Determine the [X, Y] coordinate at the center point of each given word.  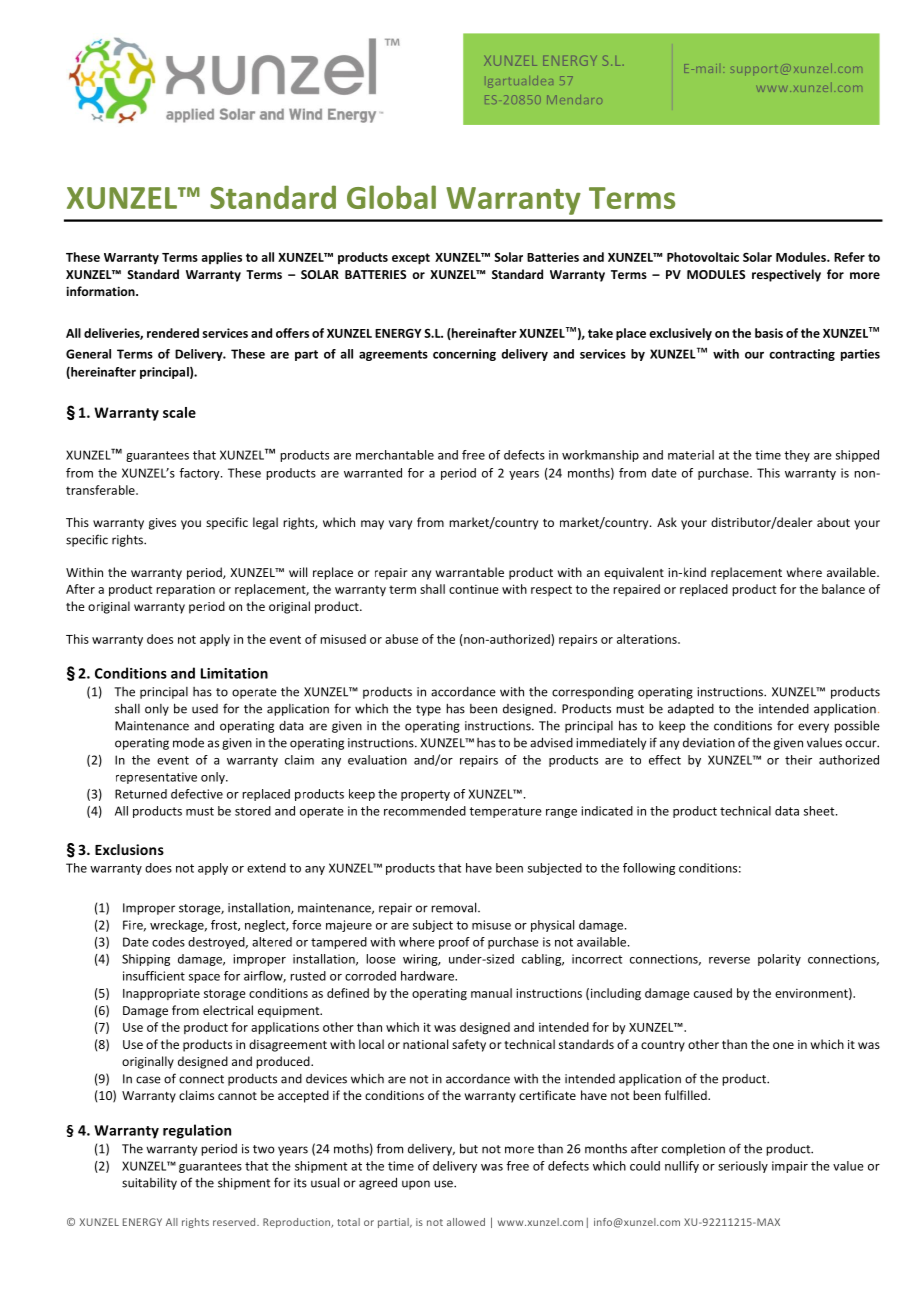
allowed [466, 1222]
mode [188, 743]
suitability [149, 1183]
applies [222, 258]
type [428, 710]
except [411, 259]
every [813, 728]
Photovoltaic [703, 257]
